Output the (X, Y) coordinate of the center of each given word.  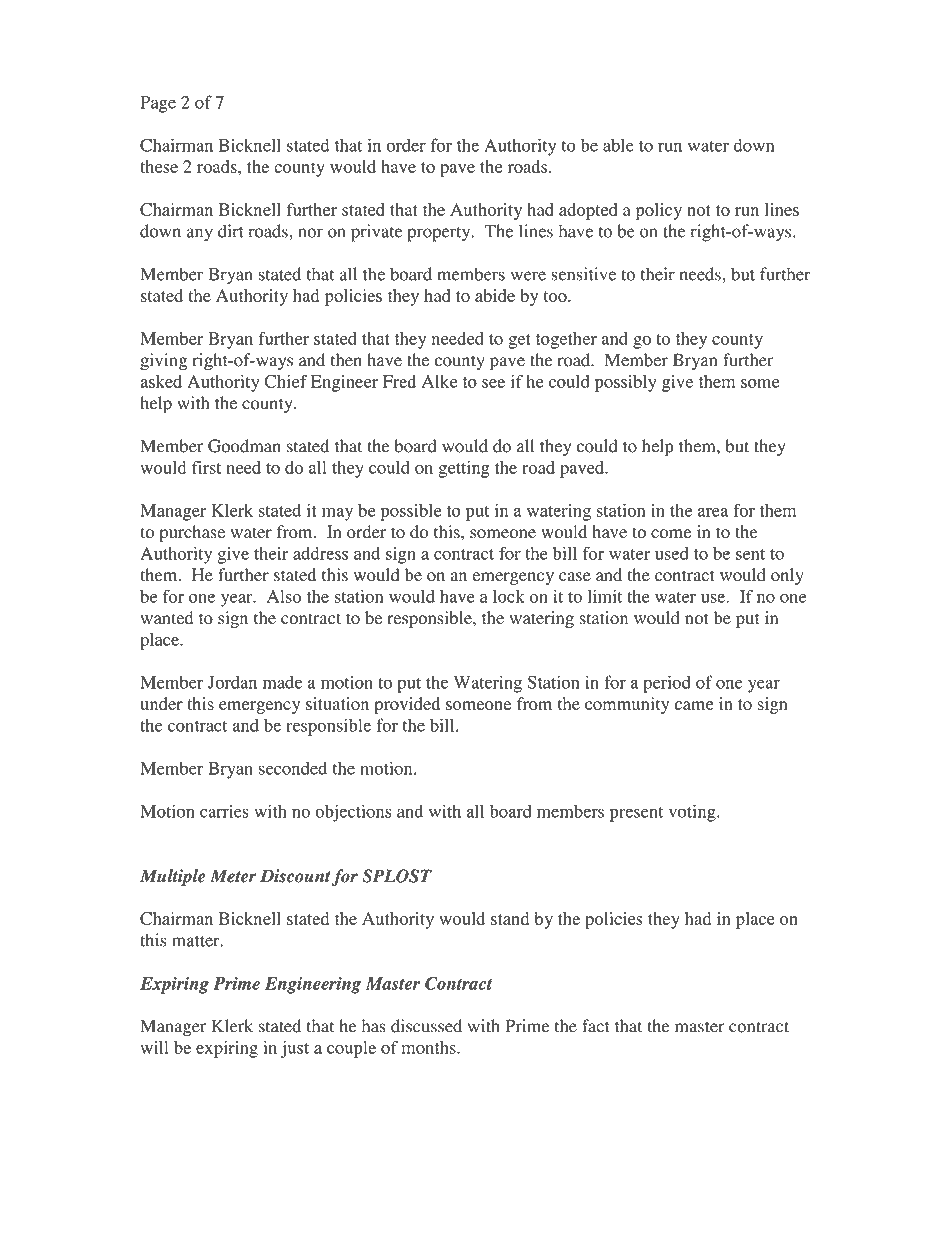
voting (693, 813)
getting (464, 469)
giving (163, 362)
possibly (626, 383)
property (440, 234)
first (206, 467)
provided (407, 705)
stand (510, 918)
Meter (233, 876)
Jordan (232, 682)
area (713, 512)
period (667, 684)
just (294, 1049)
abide (495, 295)
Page (158, 104)
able (618, 145)
